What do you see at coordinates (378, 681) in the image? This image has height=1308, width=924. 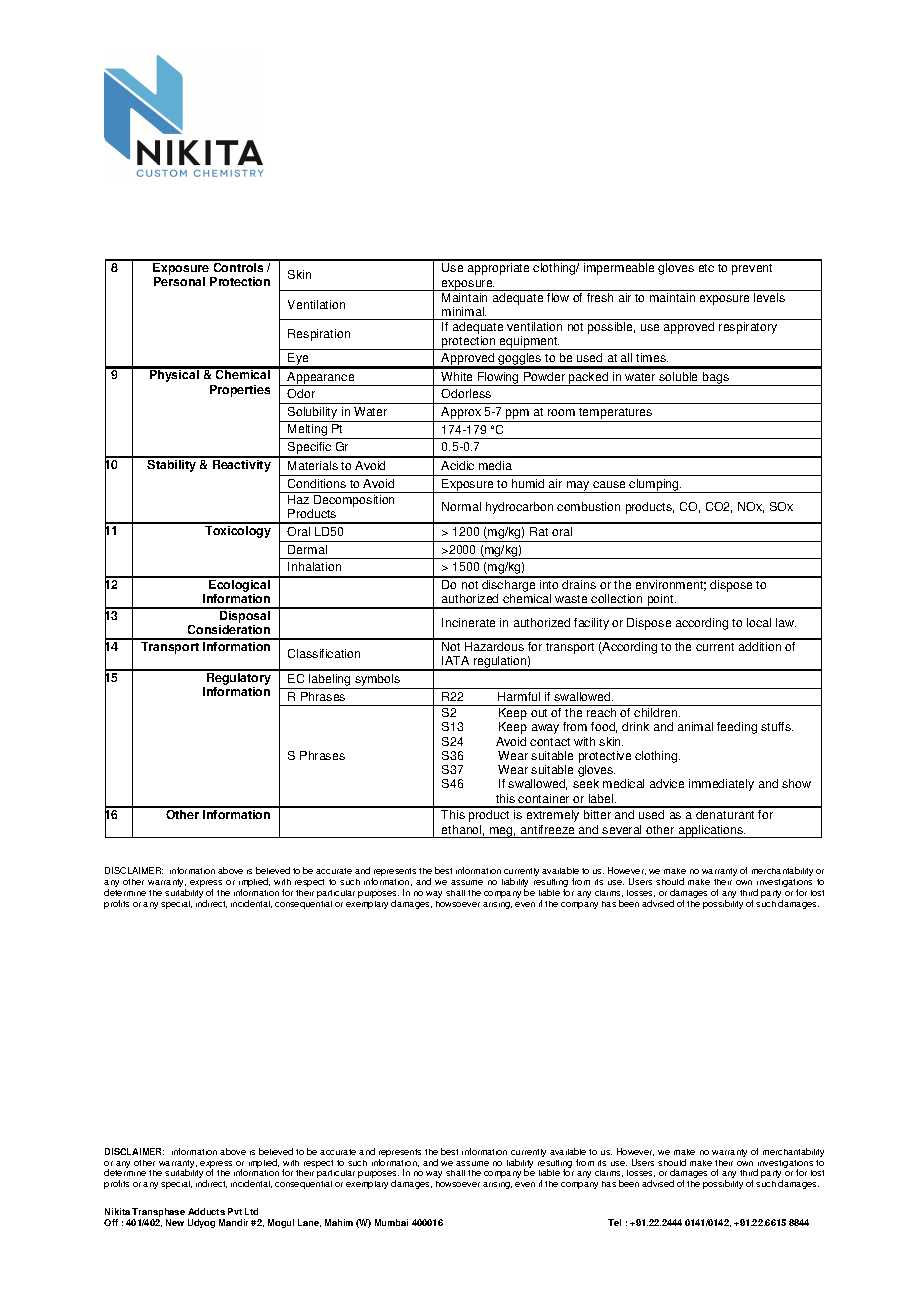 I see `symbols` at bounding box center [378, 681].
